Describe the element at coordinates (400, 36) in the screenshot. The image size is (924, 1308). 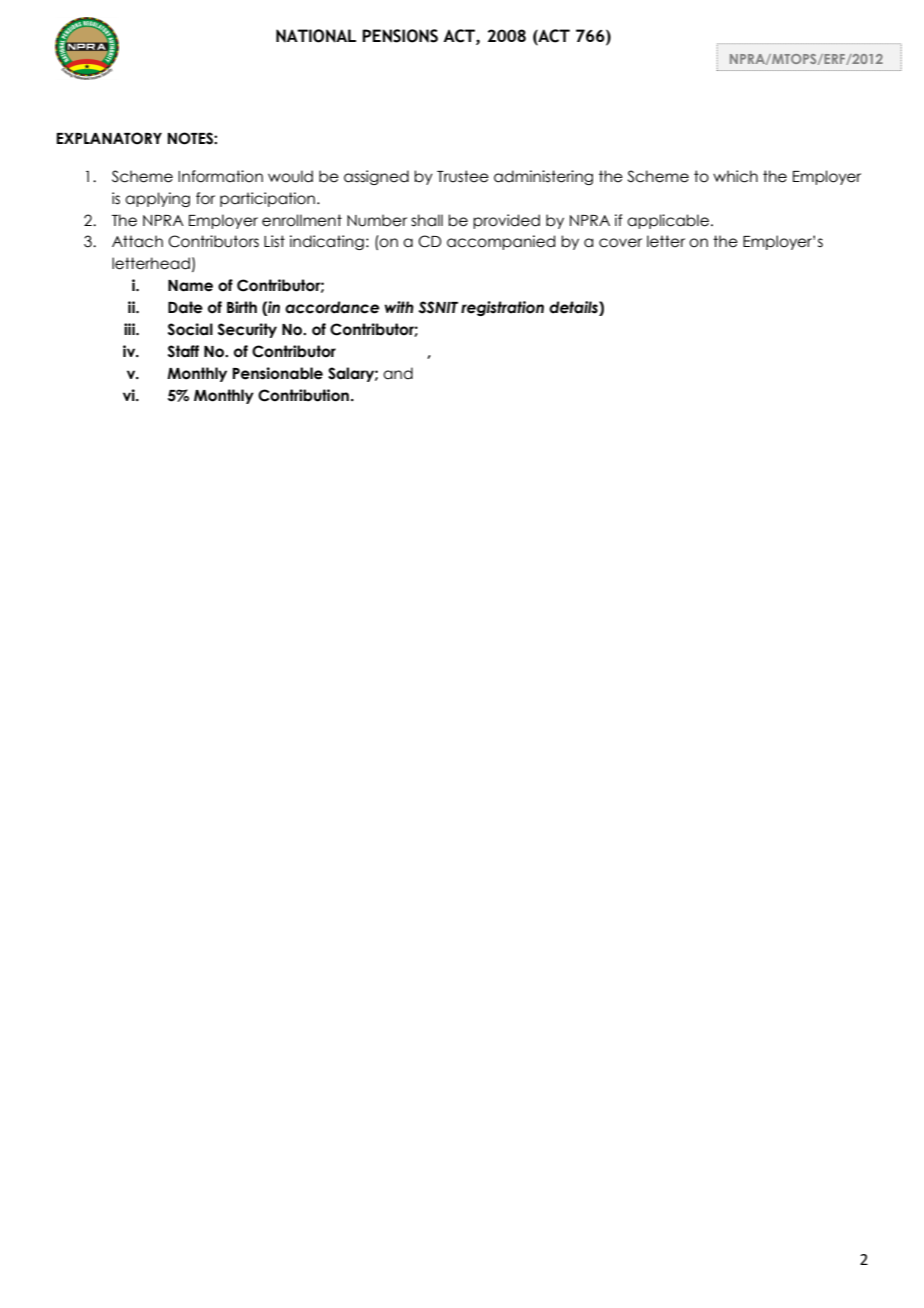
I see `PENSIONS` at that location.
